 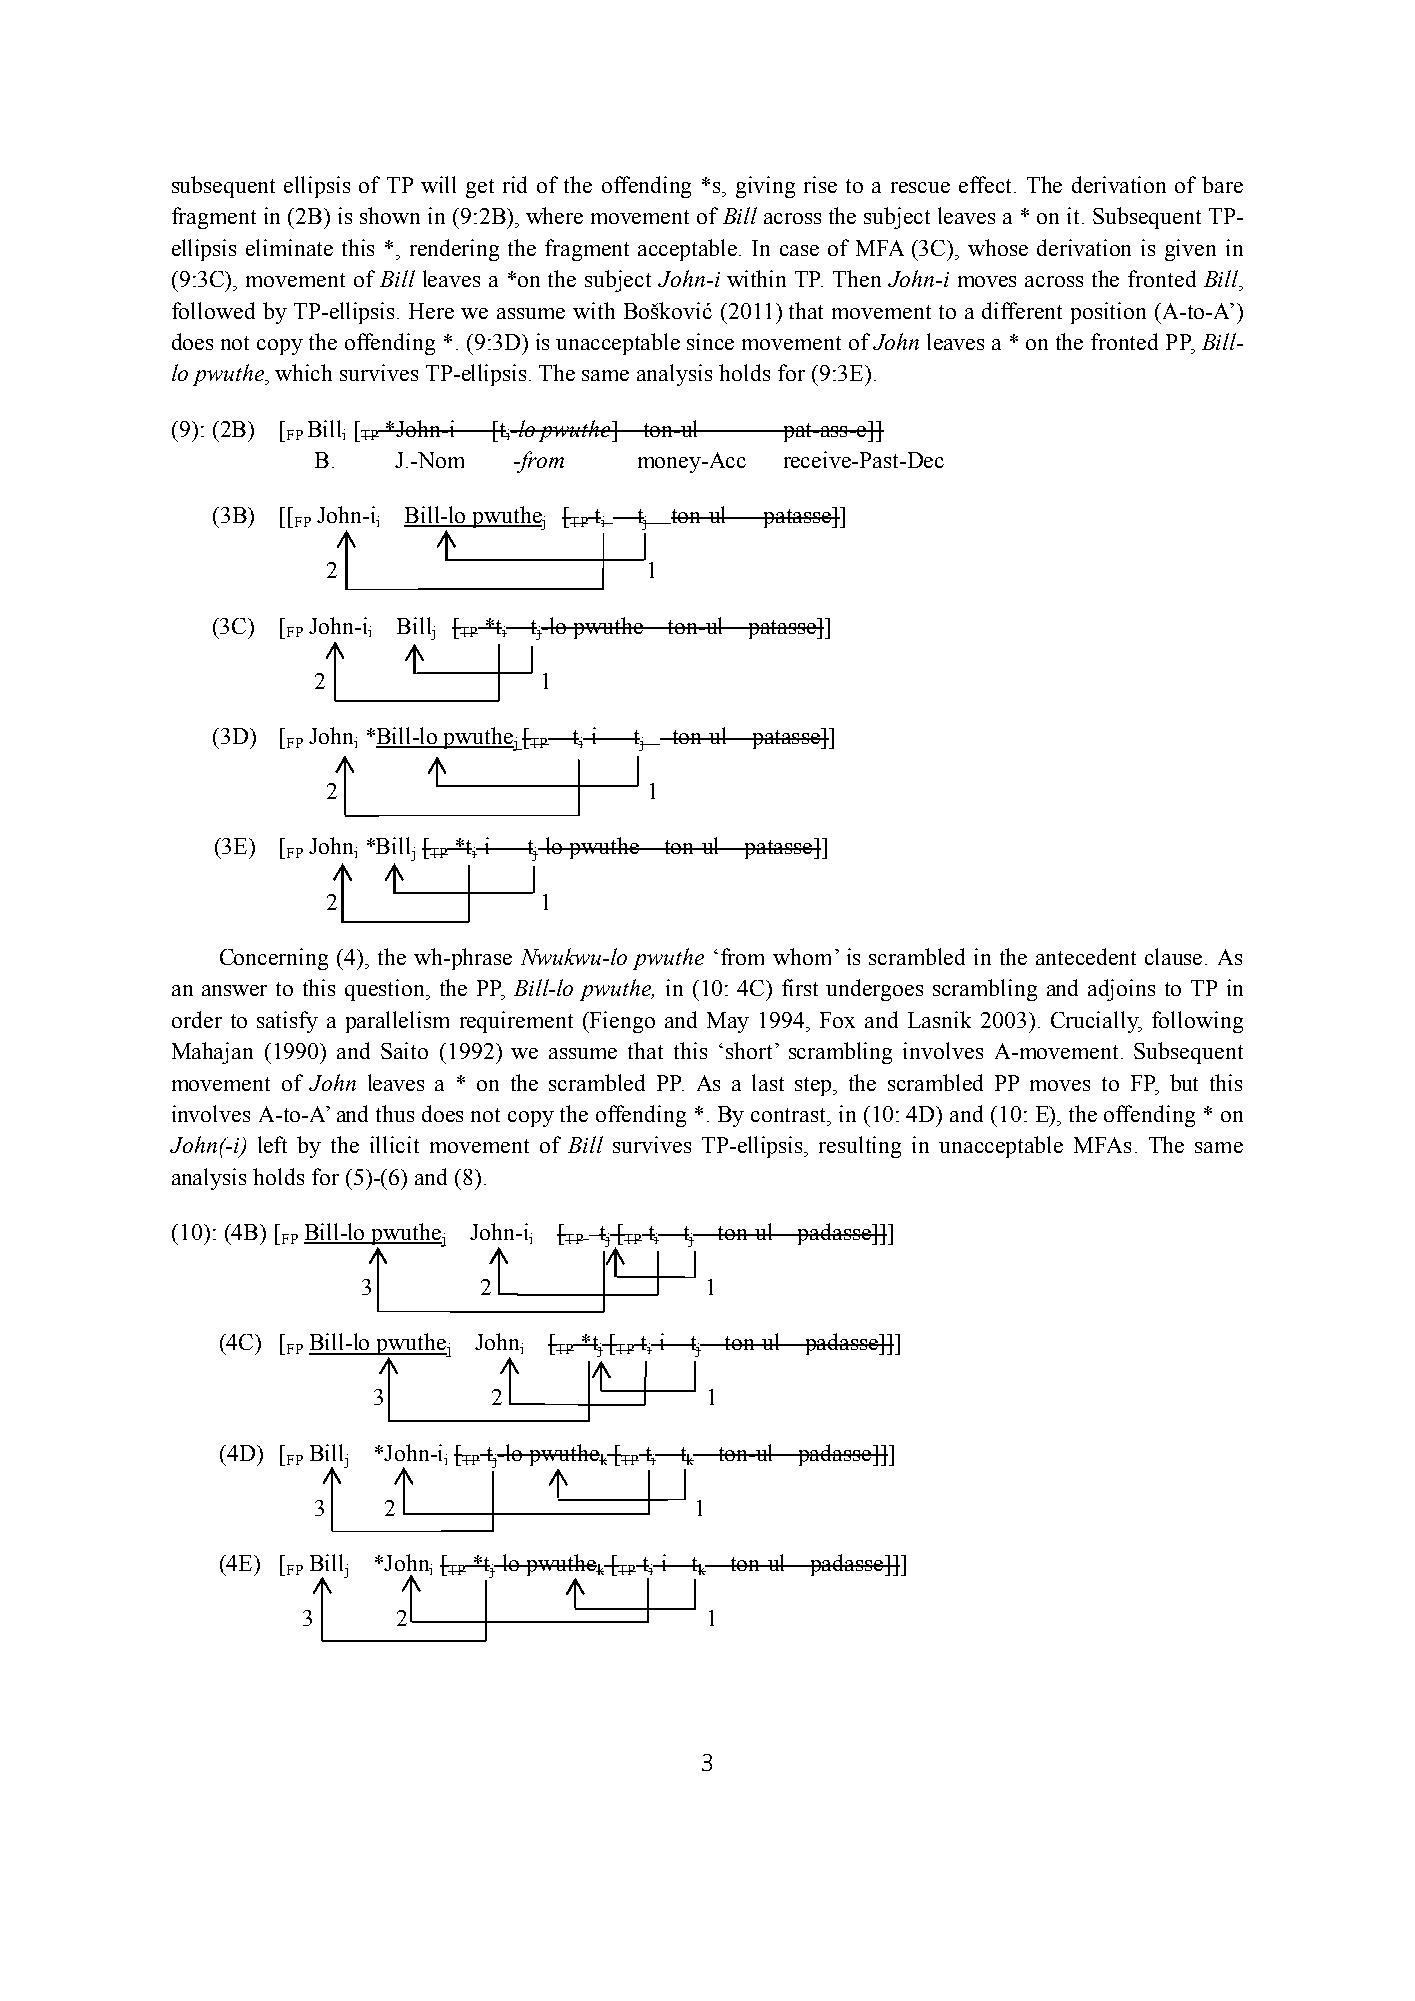 I want to click on first, so click(x=800, y=987).
